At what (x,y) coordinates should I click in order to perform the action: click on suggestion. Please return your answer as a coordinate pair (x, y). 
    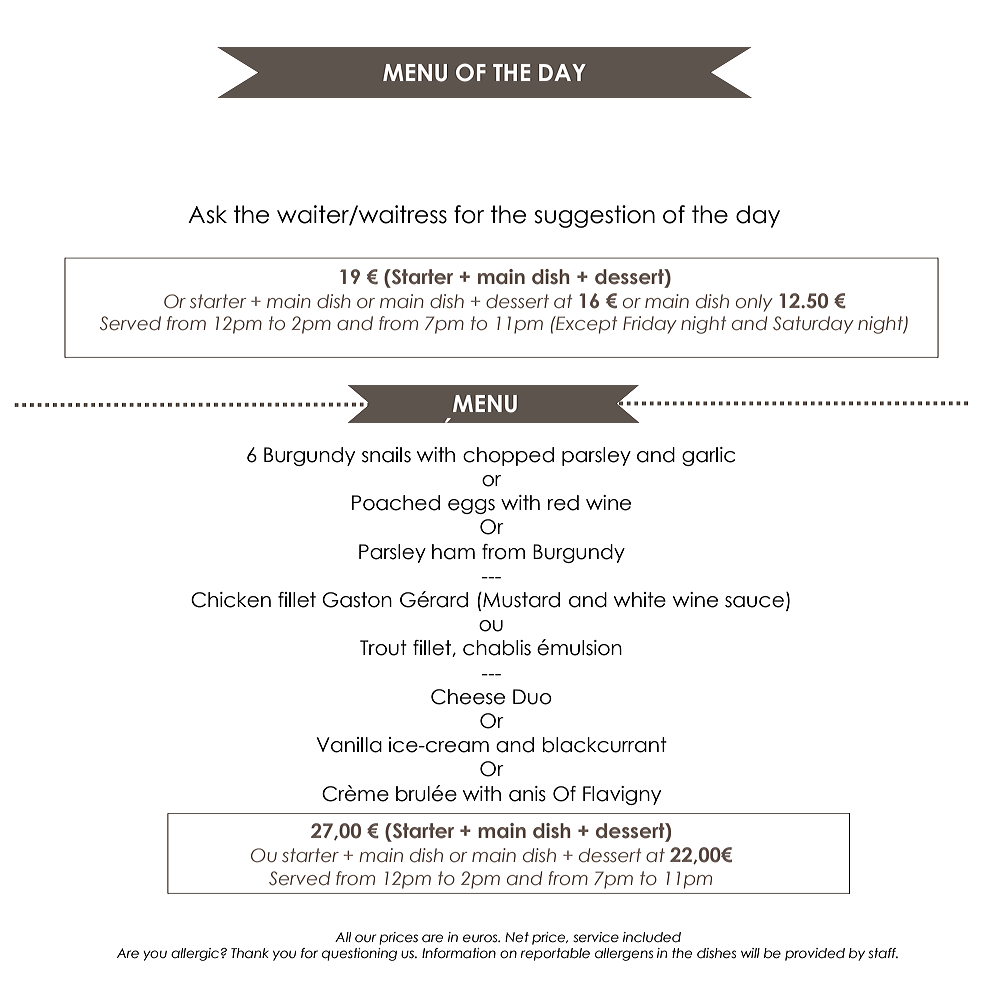
    Looking at the image, I should click on (594, 216).
